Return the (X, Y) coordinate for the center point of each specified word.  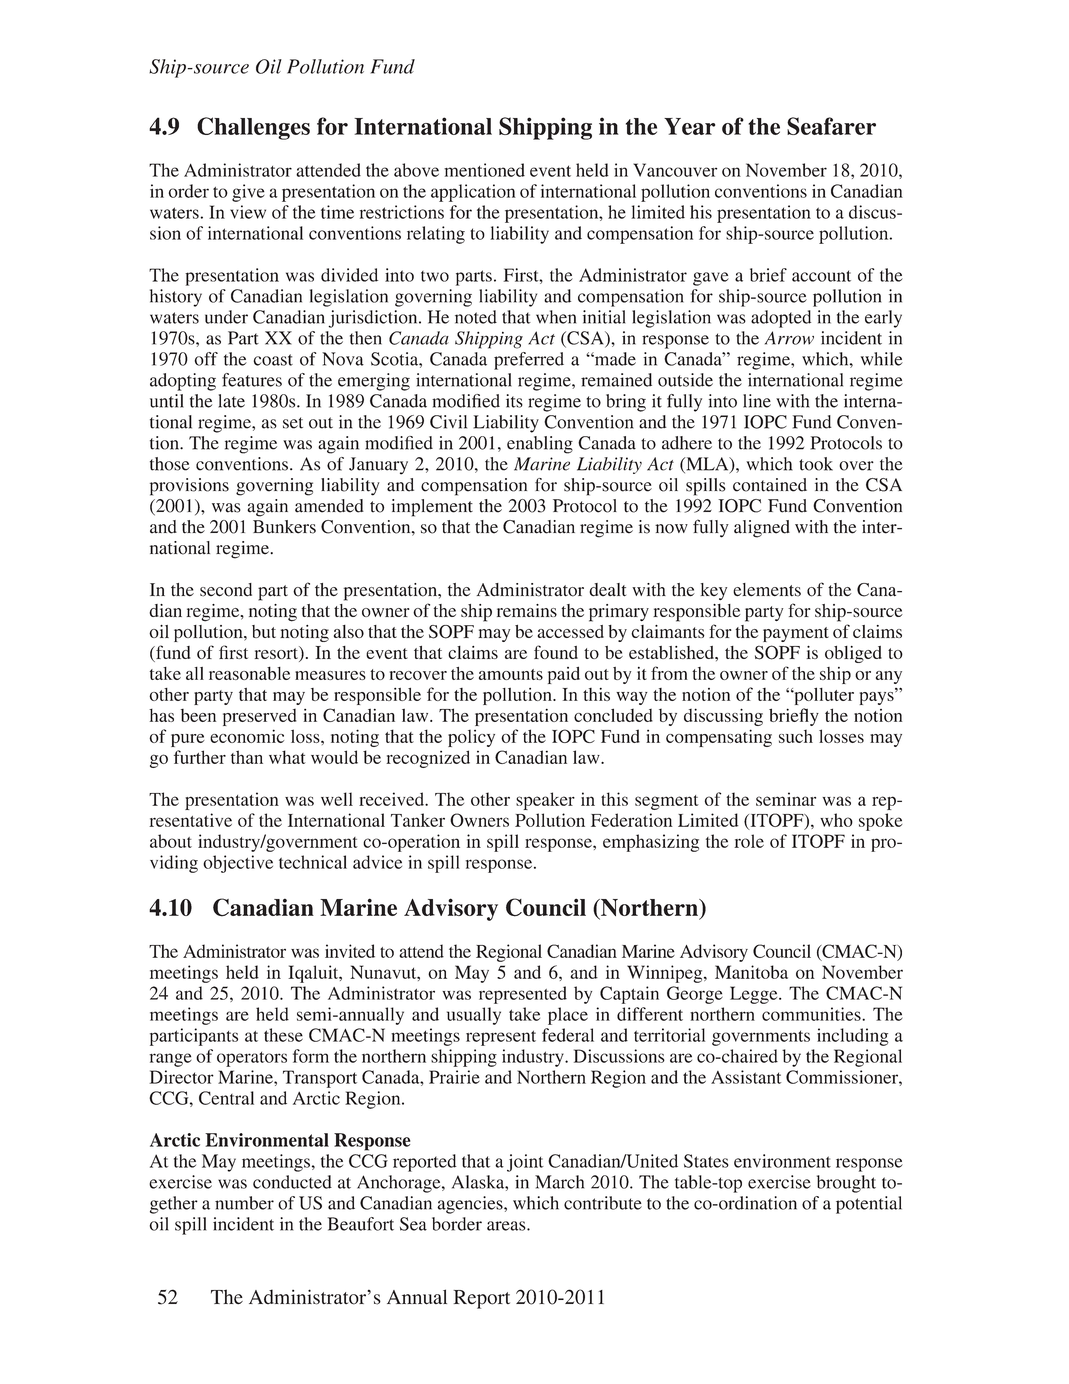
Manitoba (751, 972)
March (559, 1182)
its (514, 401)
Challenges (253, 128)
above (416, 170)
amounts (511, 674)
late (231, 401)
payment (796, 634)
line (757, 401)
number (244, 1203)
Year (689, 126)
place (568, 1016)
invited (350, 951)
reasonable (249, 673)
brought (846, 1184)
